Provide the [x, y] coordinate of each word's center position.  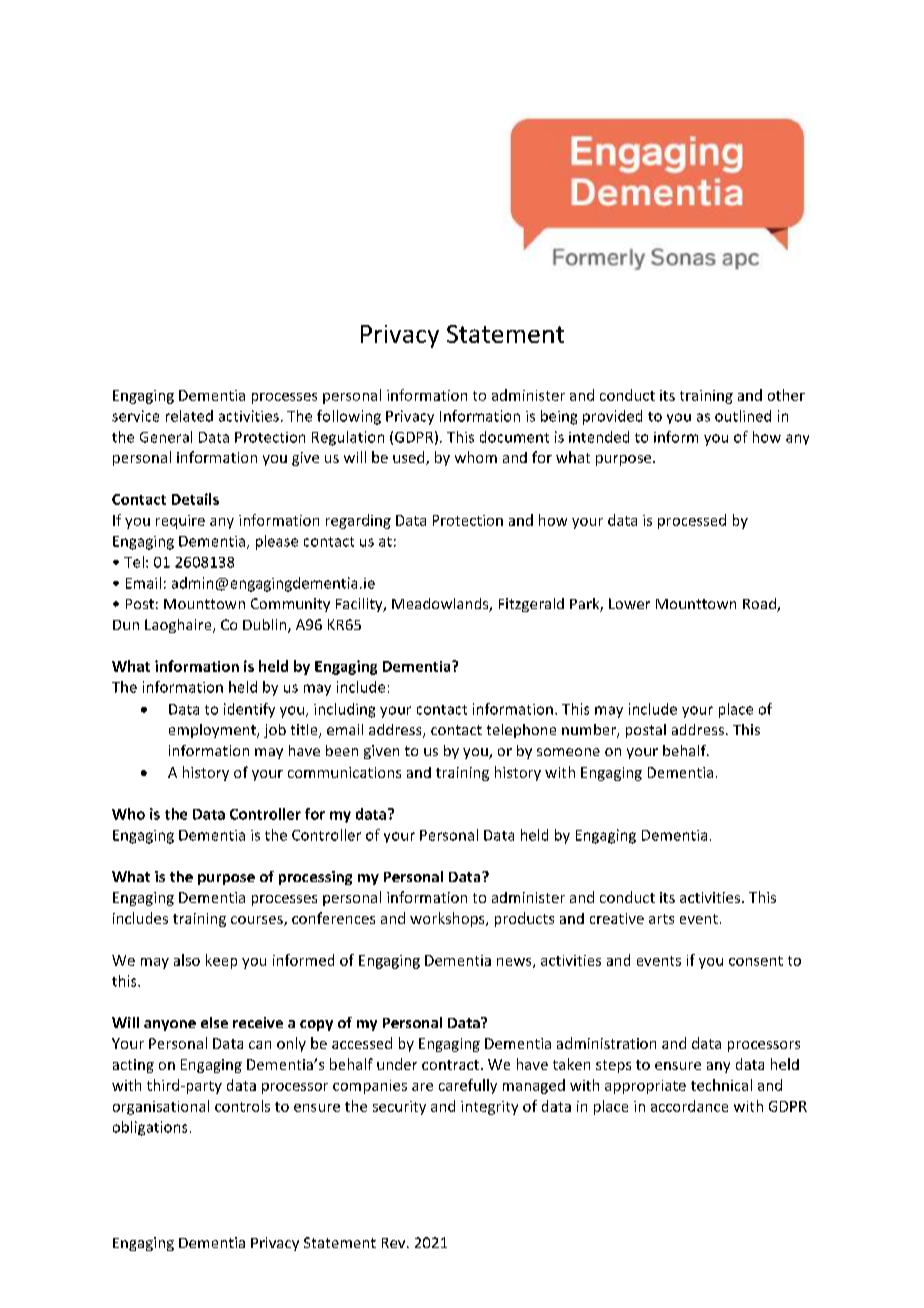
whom [476, 457]
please [277, 542]
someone [568, 752]
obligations [150, 1128]
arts [661, 919]
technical [721, 1085]
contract [452, 1065]
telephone [521, 731]
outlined [743, 416]
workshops [448, 919]
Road [760, 605]
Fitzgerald [531, 605]
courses [258, 921]
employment [213, 731]
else [214, 1022]
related [189, 416]
